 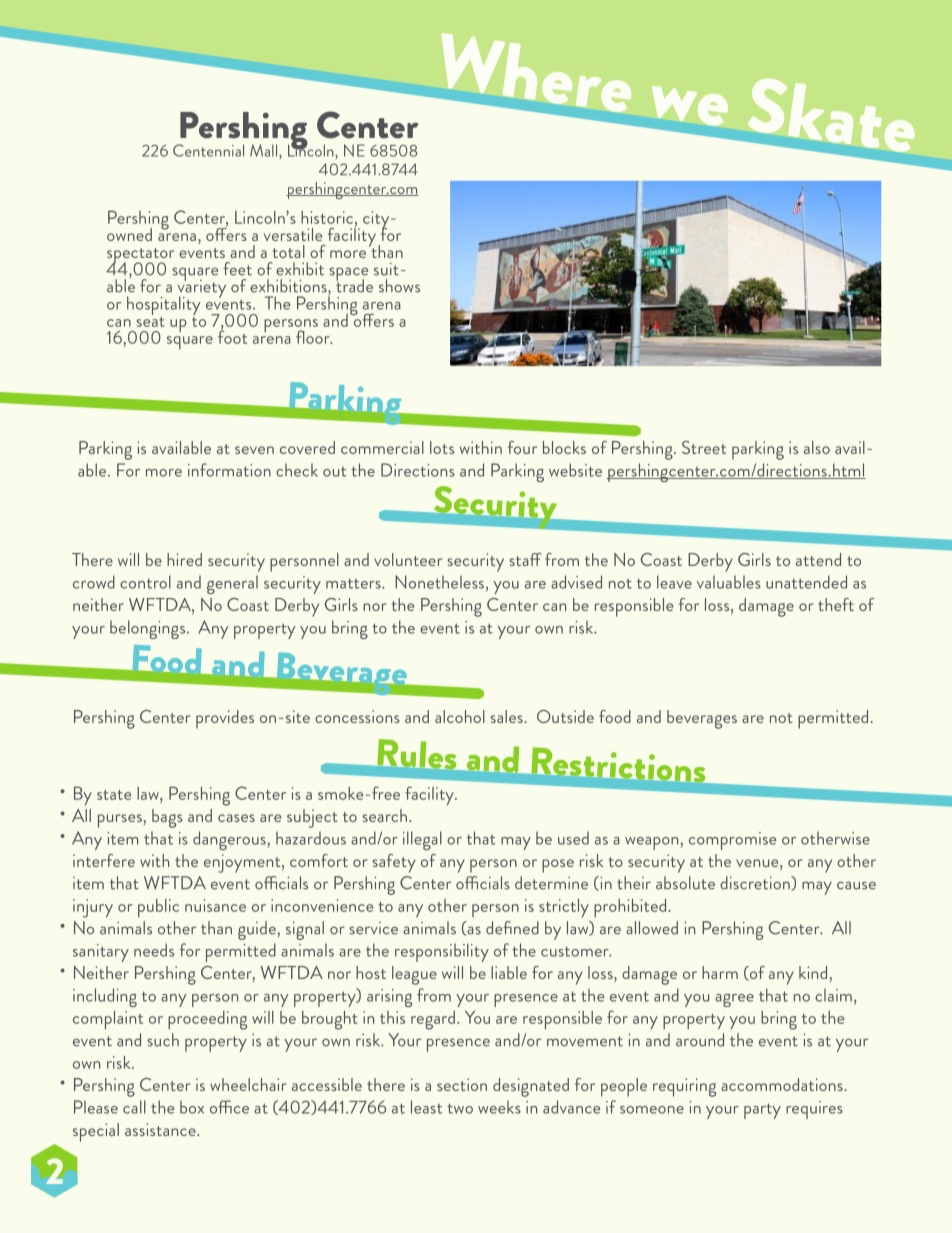 I want to click on defined, so click(x=512, y=928).
